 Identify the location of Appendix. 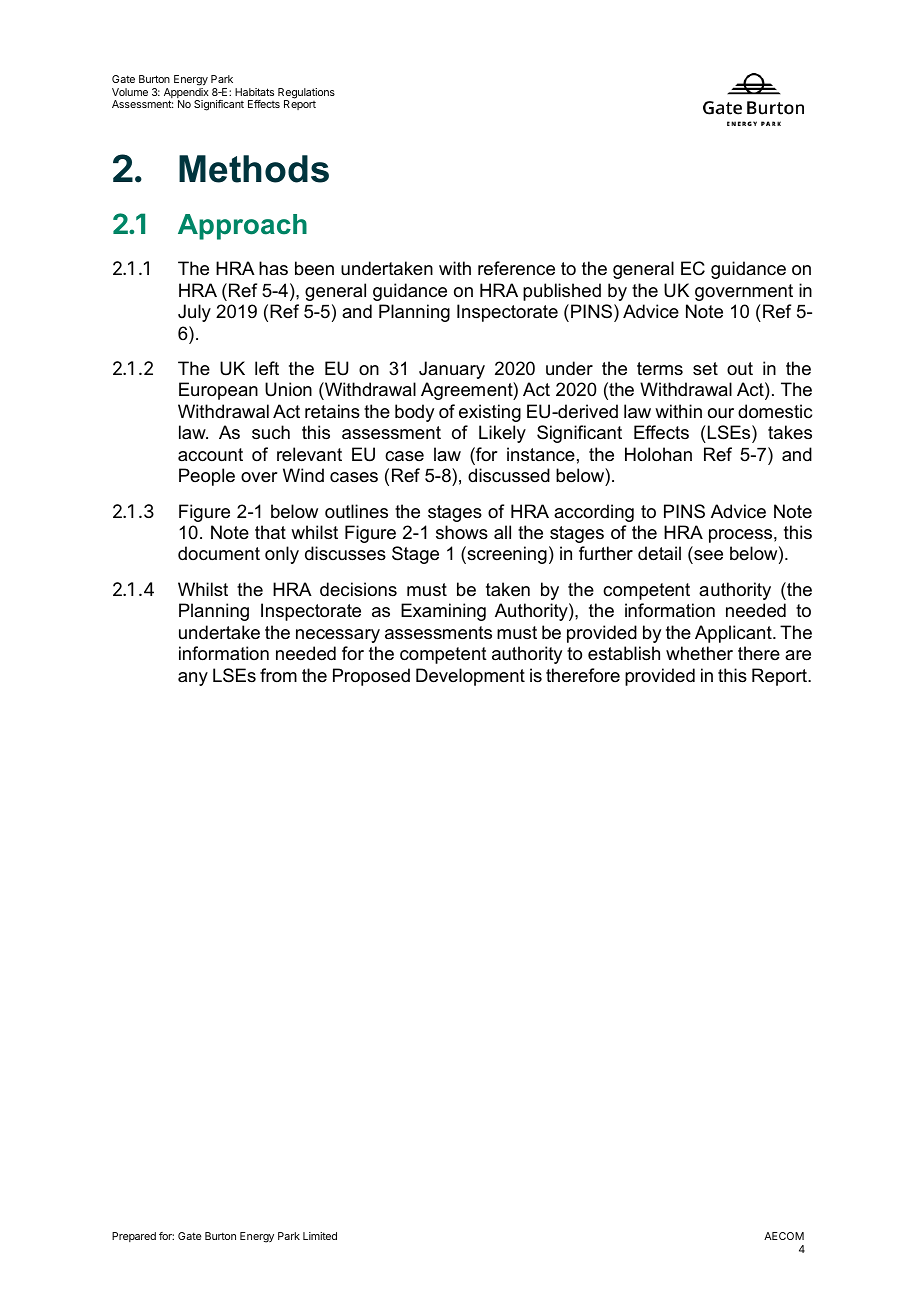
(186, 94).
